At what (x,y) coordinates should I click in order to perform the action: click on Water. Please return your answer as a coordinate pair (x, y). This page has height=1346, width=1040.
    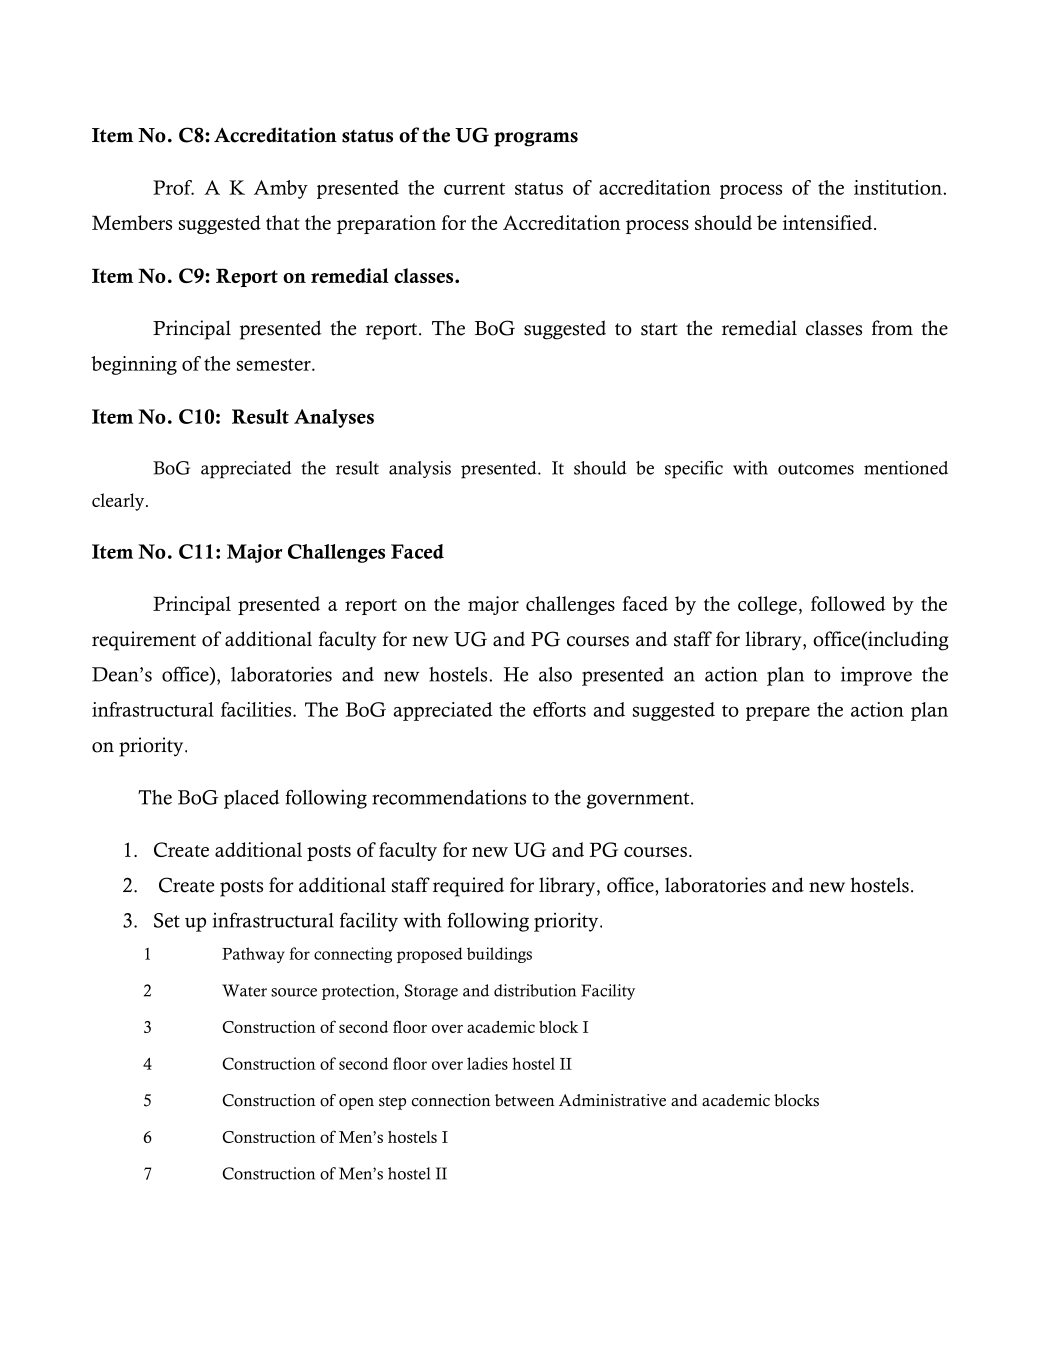
    Looking at the image, I should click on (244, 990).
